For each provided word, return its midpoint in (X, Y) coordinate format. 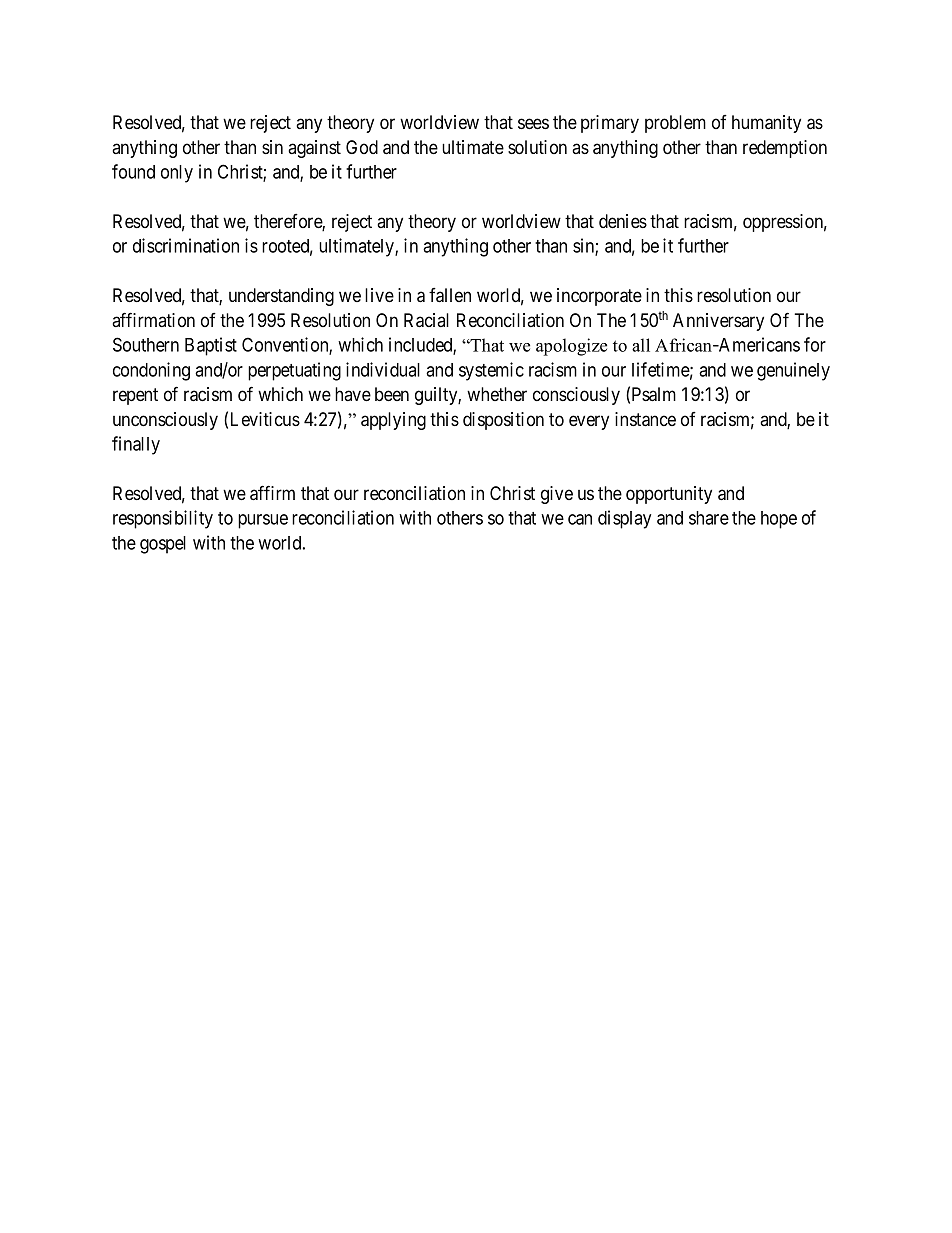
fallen (450, 295)
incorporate (599, 297)
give (557, 495)
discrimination (186, 245)
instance (645, 419)
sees (533, 123)
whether (497, 394)
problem (675, 124)
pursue (263, 521)
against (314, 149)
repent (135, 396)
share (709, 518)
